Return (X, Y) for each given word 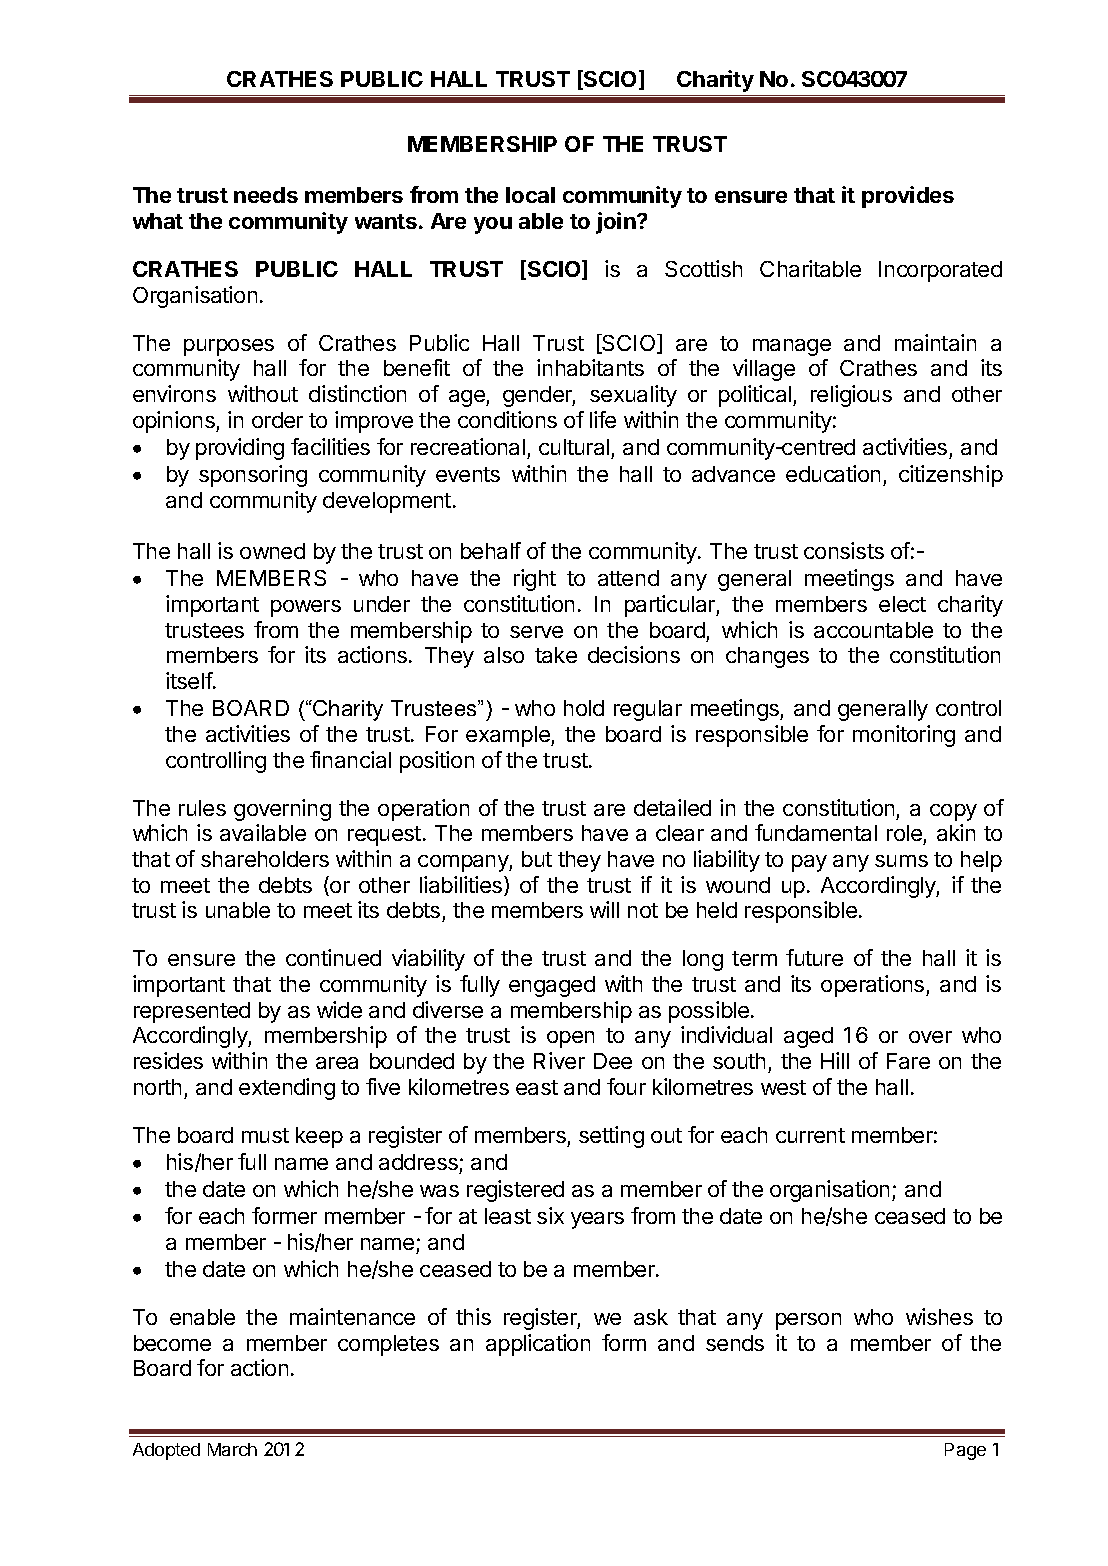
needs (266, 195)
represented (192, 1012)
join (617, 223)
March (232, 1449)
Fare (908, 1061)
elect (902, 604)
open (570, 1039)
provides (908, 197)
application (538, 1345)
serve (536, 632)
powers (306, 608)
